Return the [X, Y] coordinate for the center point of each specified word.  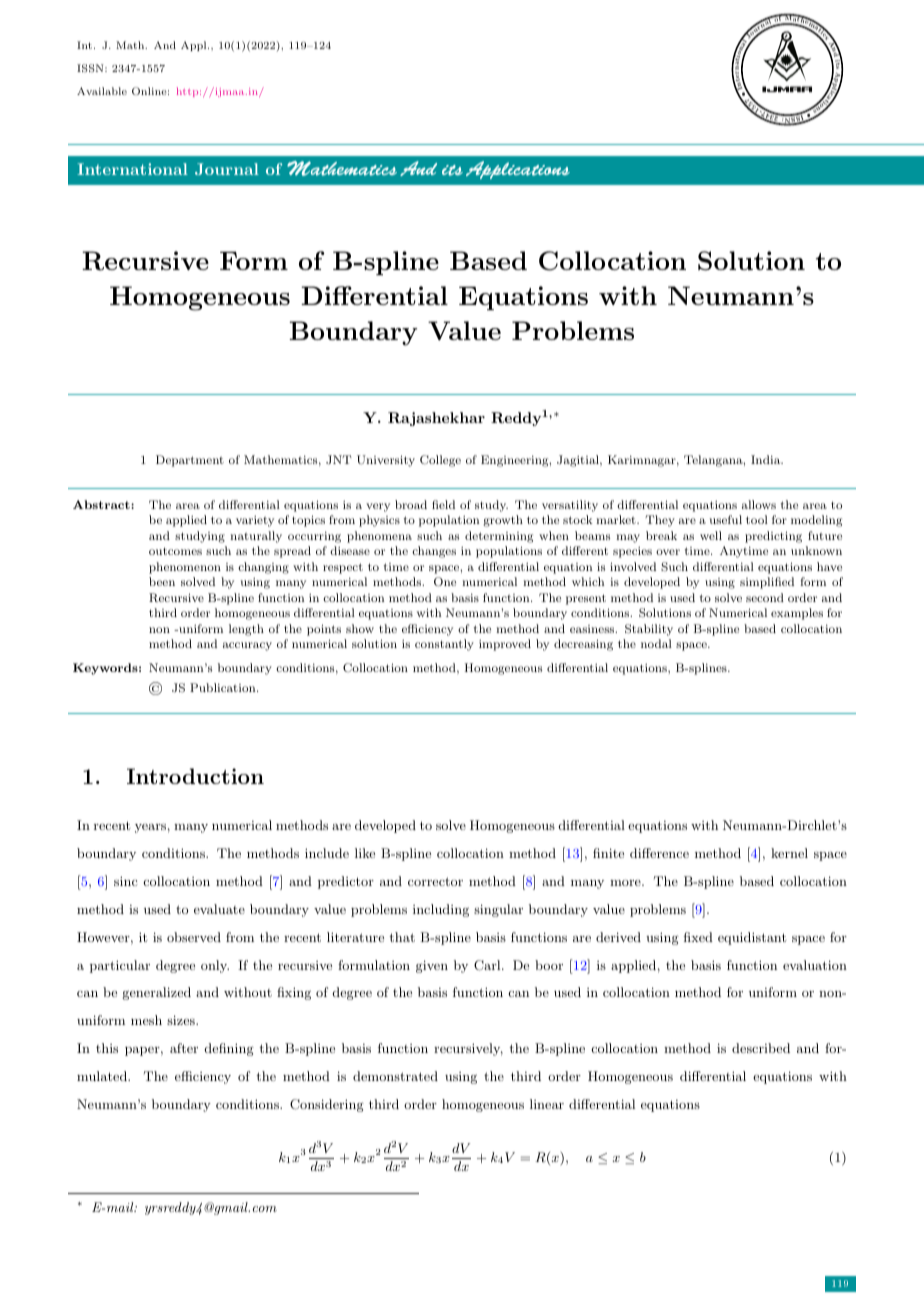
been [162, 581]
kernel [789, 853]
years [150, 828]
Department [190, 461]
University [386, 461]
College [440, 461]
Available [102, 91]
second [765, 597]
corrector [435, 881]
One [445, 582]
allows [759, 504]
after [184, 1048]
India [766, 459]
